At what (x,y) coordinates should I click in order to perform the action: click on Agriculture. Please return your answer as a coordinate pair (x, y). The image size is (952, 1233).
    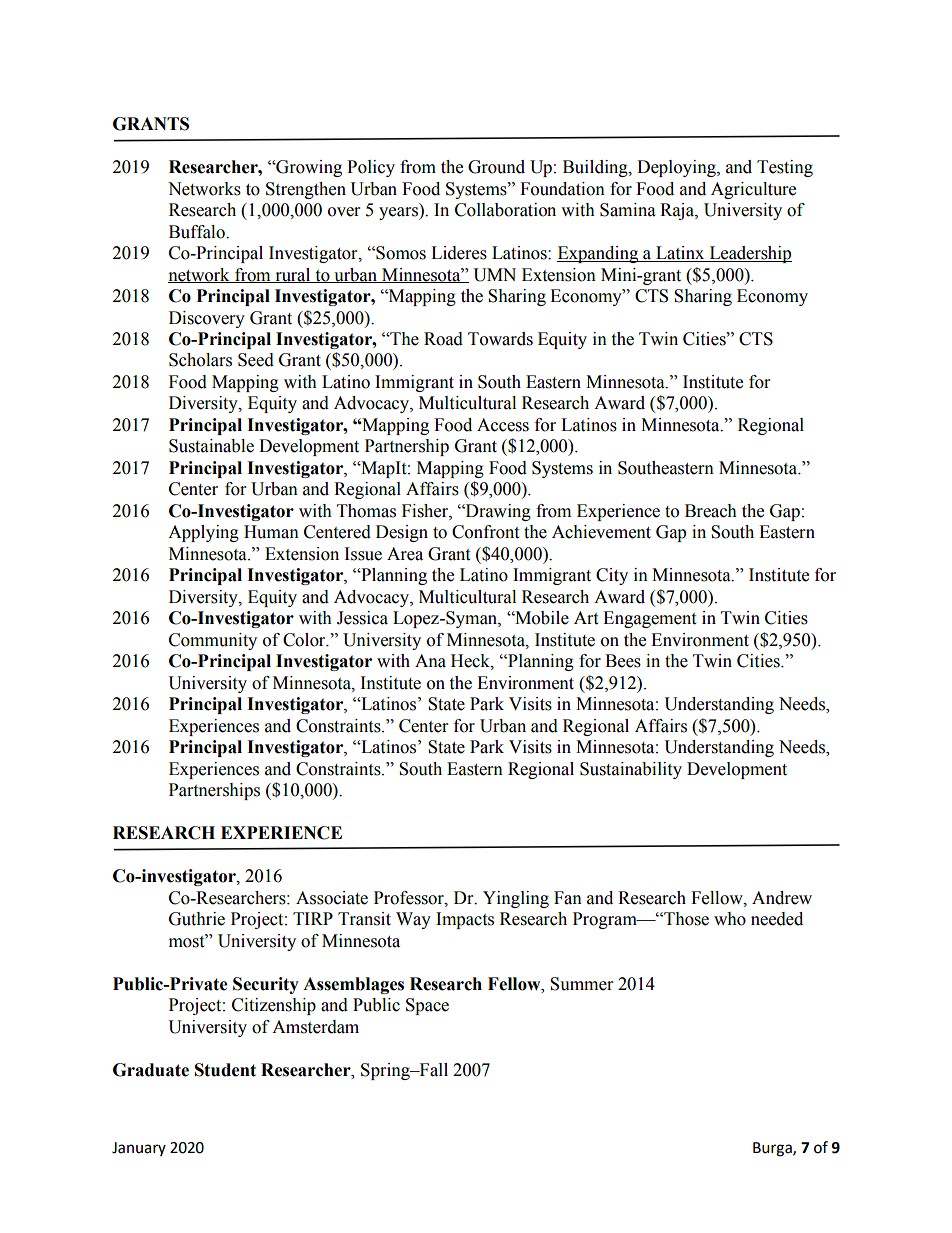
    Looking at the image, I should click on (753, 190).
